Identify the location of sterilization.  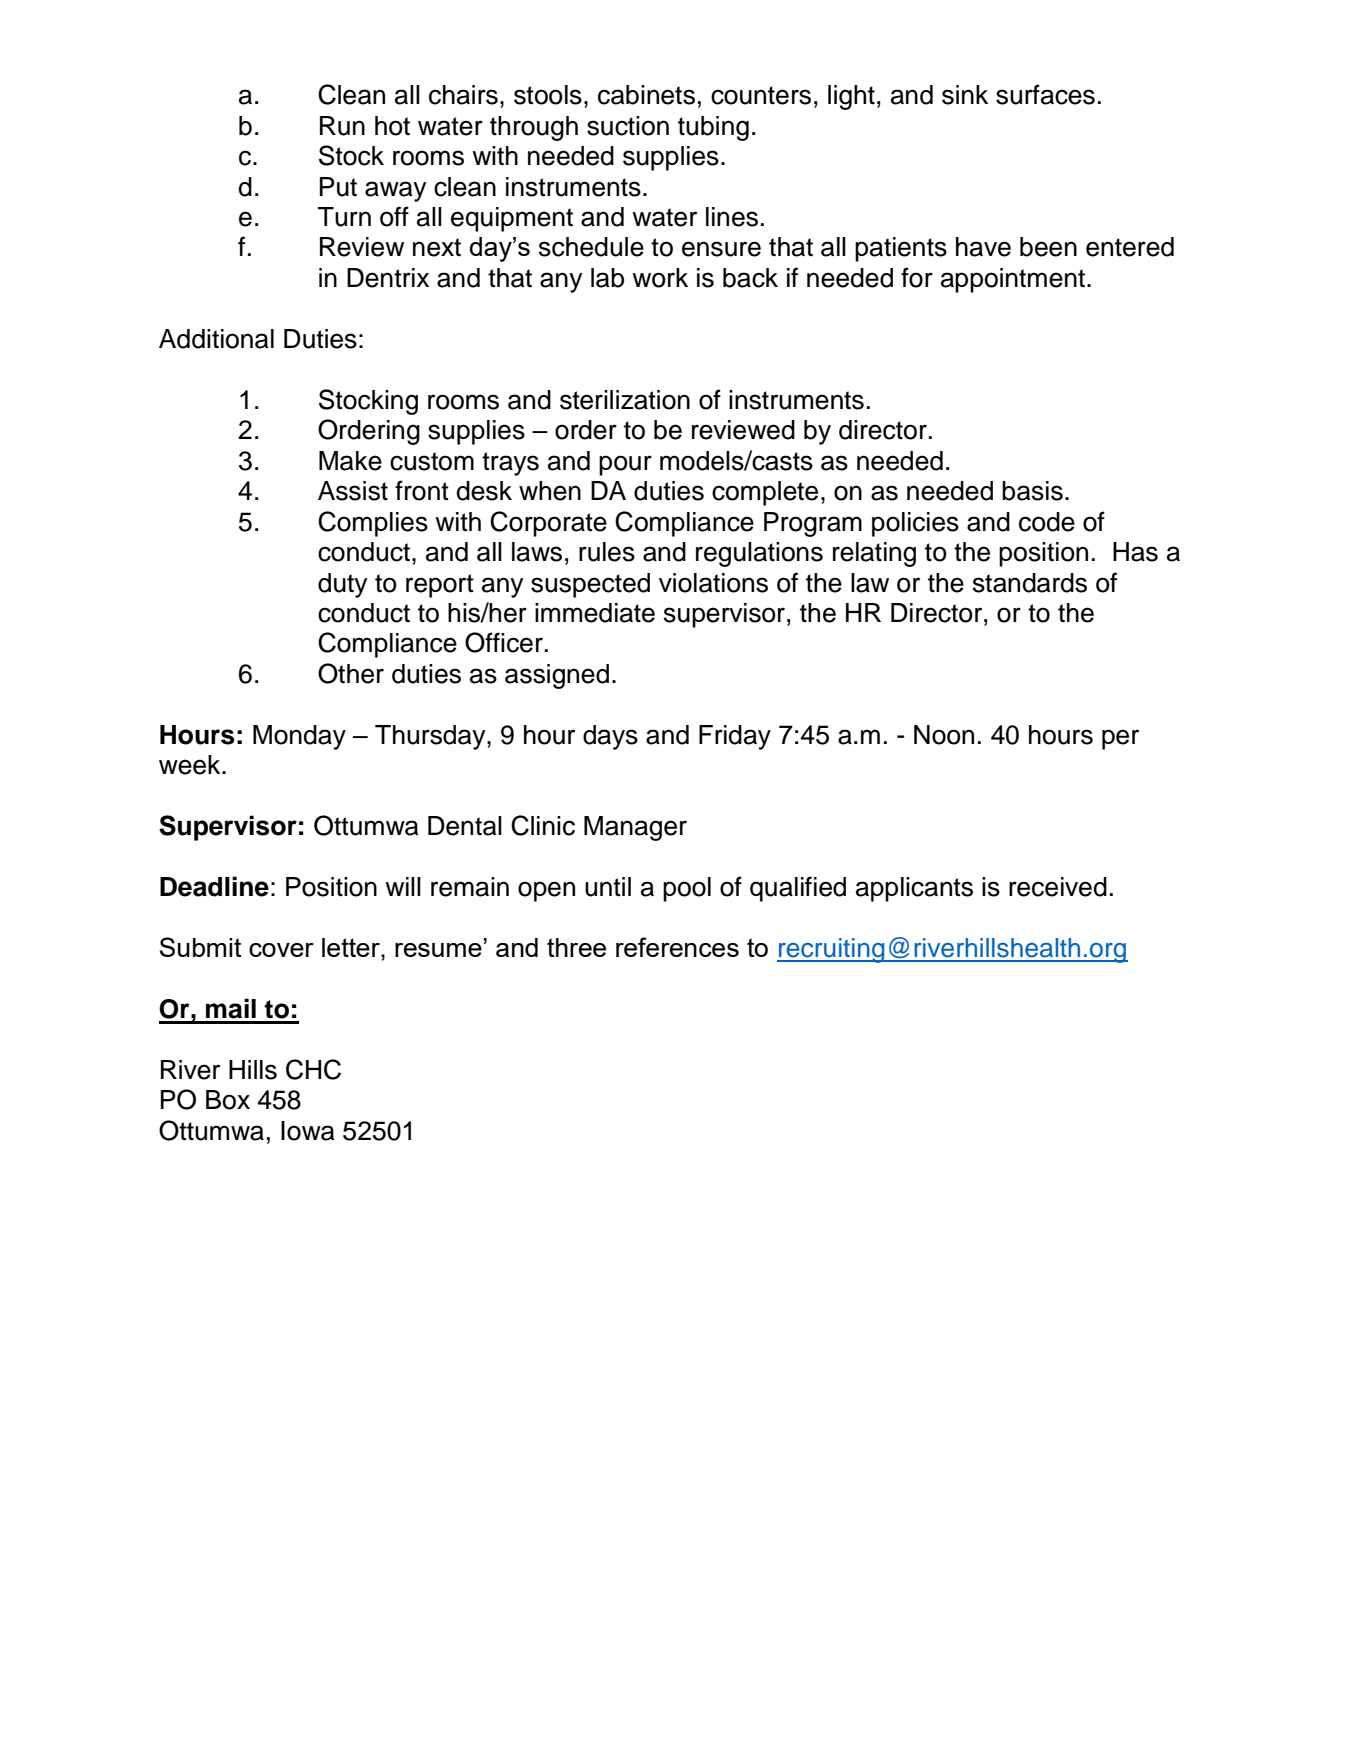
(625, 400).
